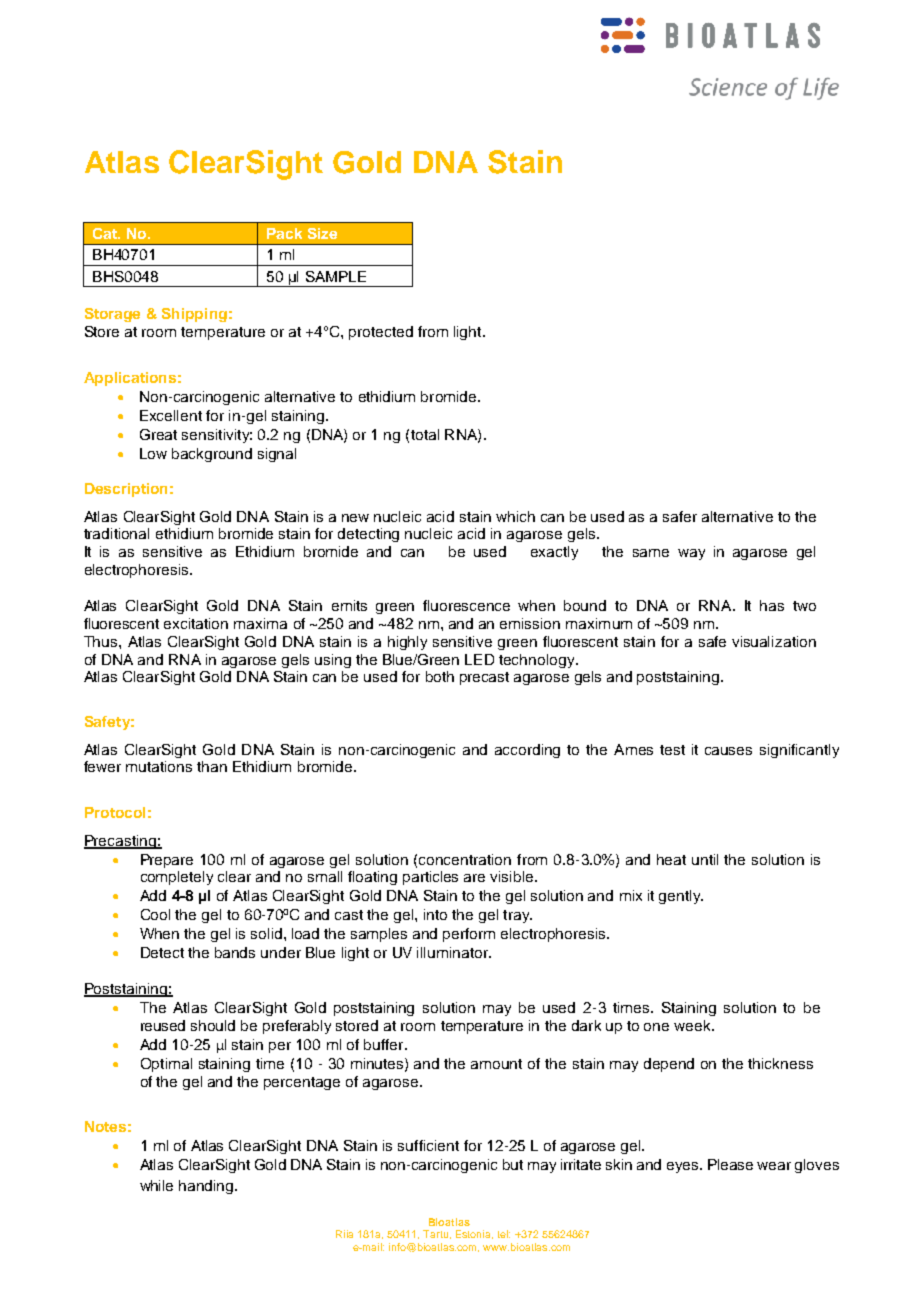 The height and width of the document is (1308, 924). Describe the element at coordinates (691, 554) in the document. I see `way` at that location.
